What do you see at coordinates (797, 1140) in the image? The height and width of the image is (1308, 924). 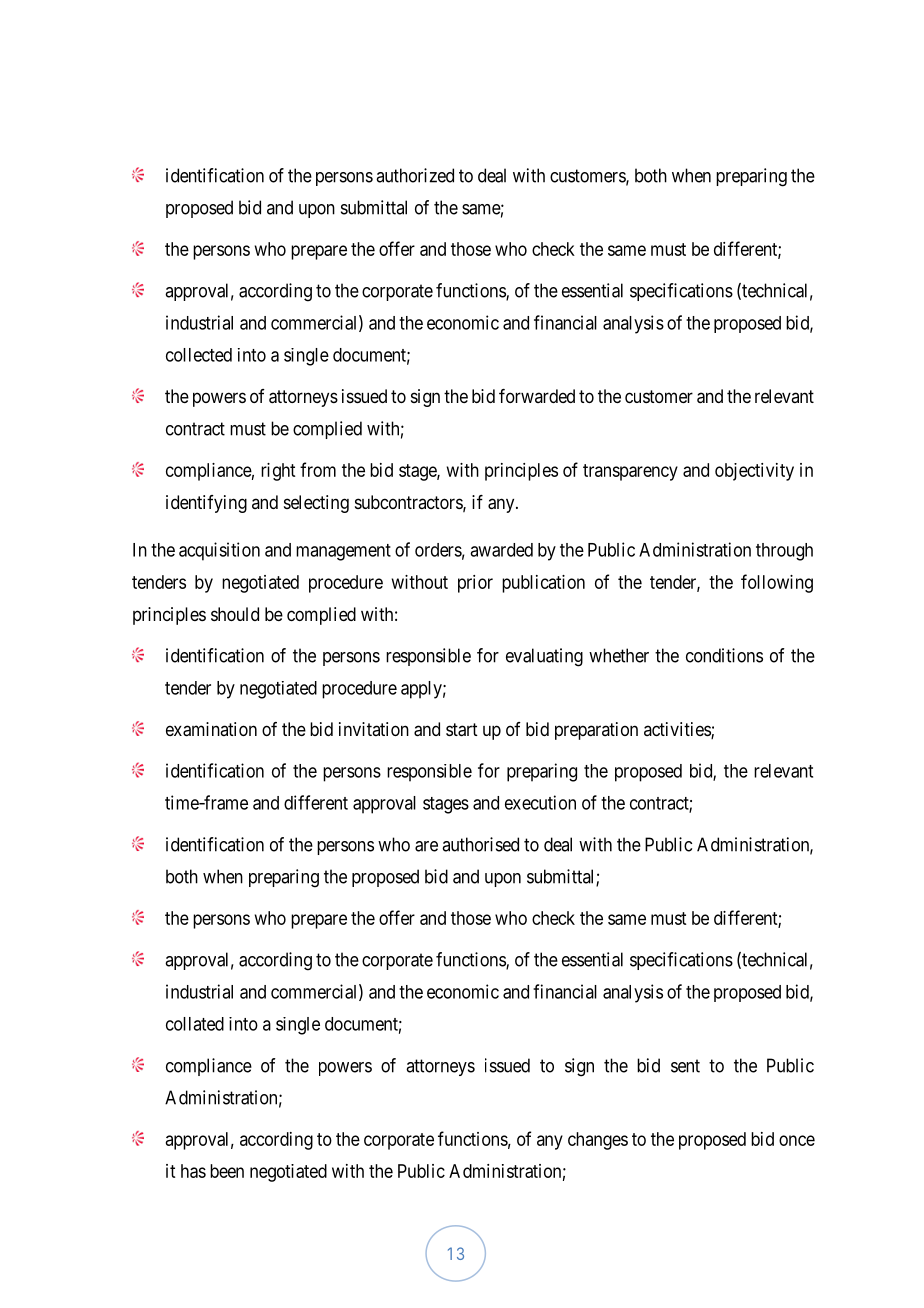 I see `once` at bounding box center [797, 1140].
